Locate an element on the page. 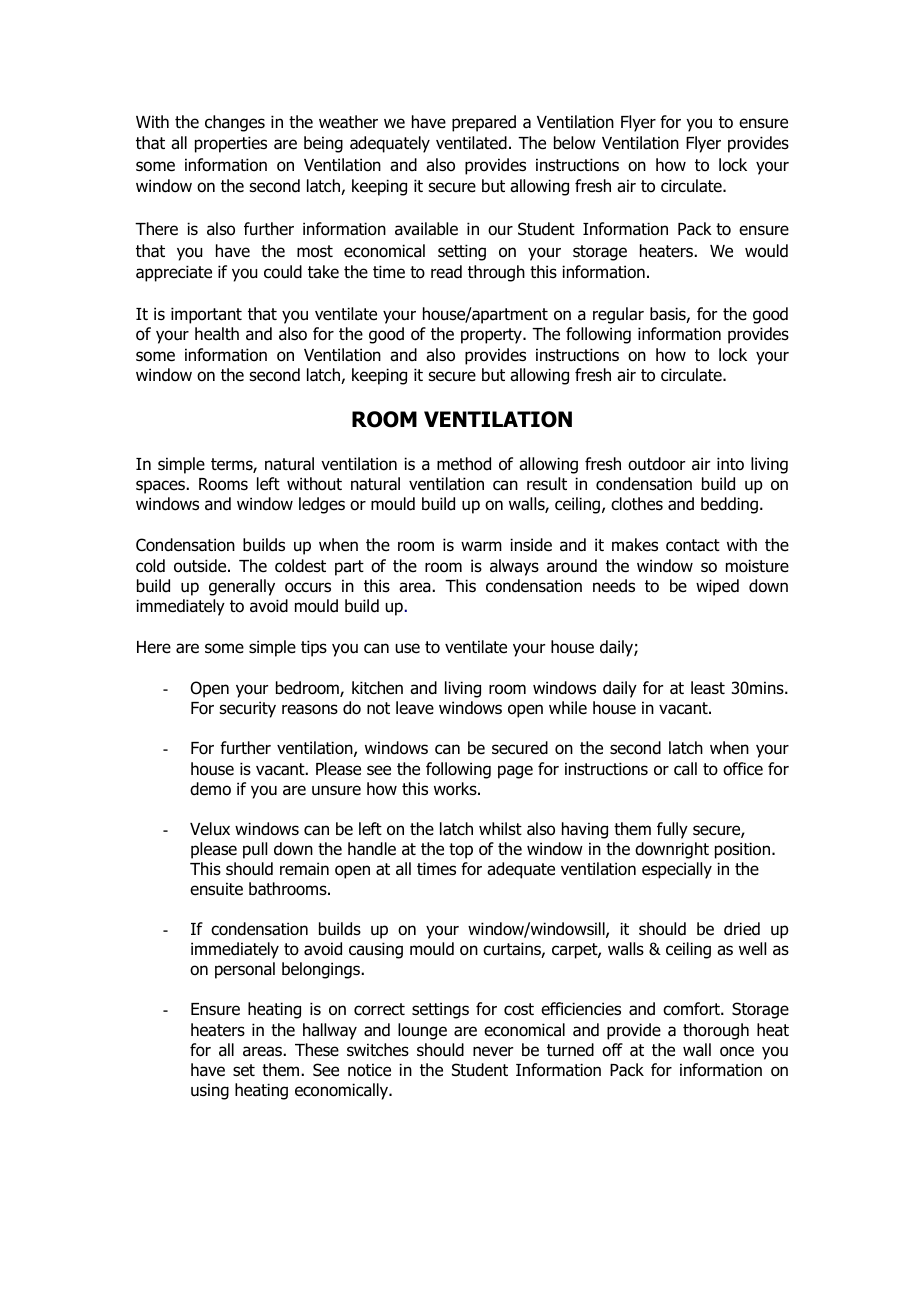 The width and height of the document is (924, 1308). office is located at coordinates (743, 769).
